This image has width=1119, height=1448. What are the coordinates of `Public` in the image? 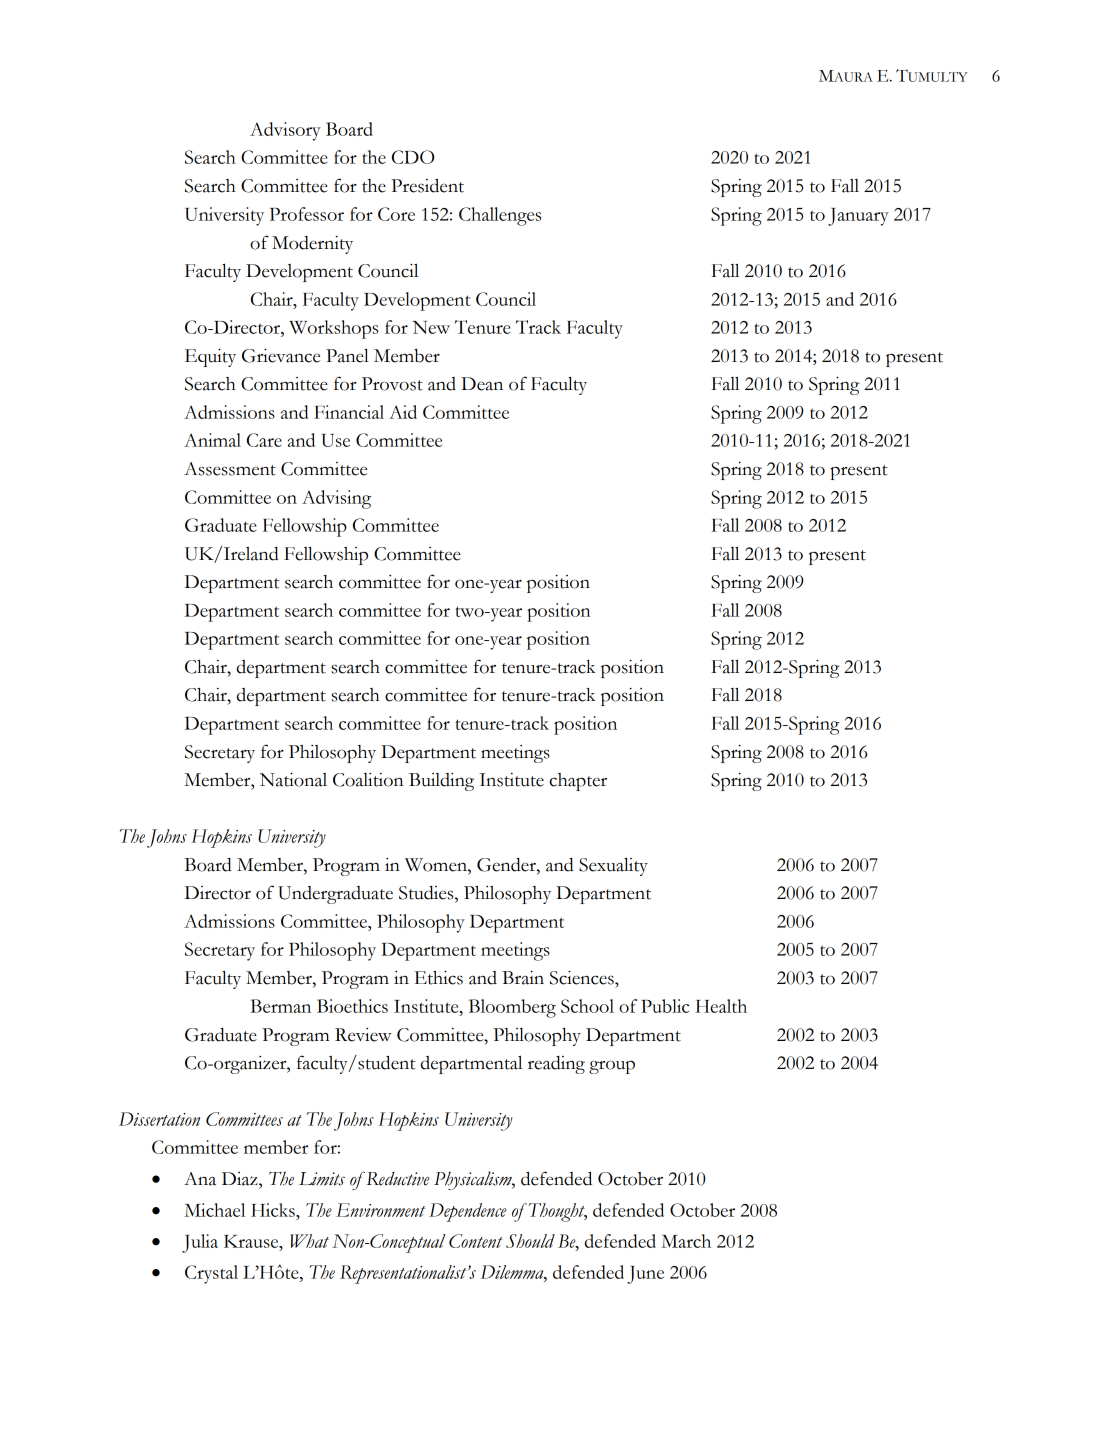 It's located at (665, 1006).
